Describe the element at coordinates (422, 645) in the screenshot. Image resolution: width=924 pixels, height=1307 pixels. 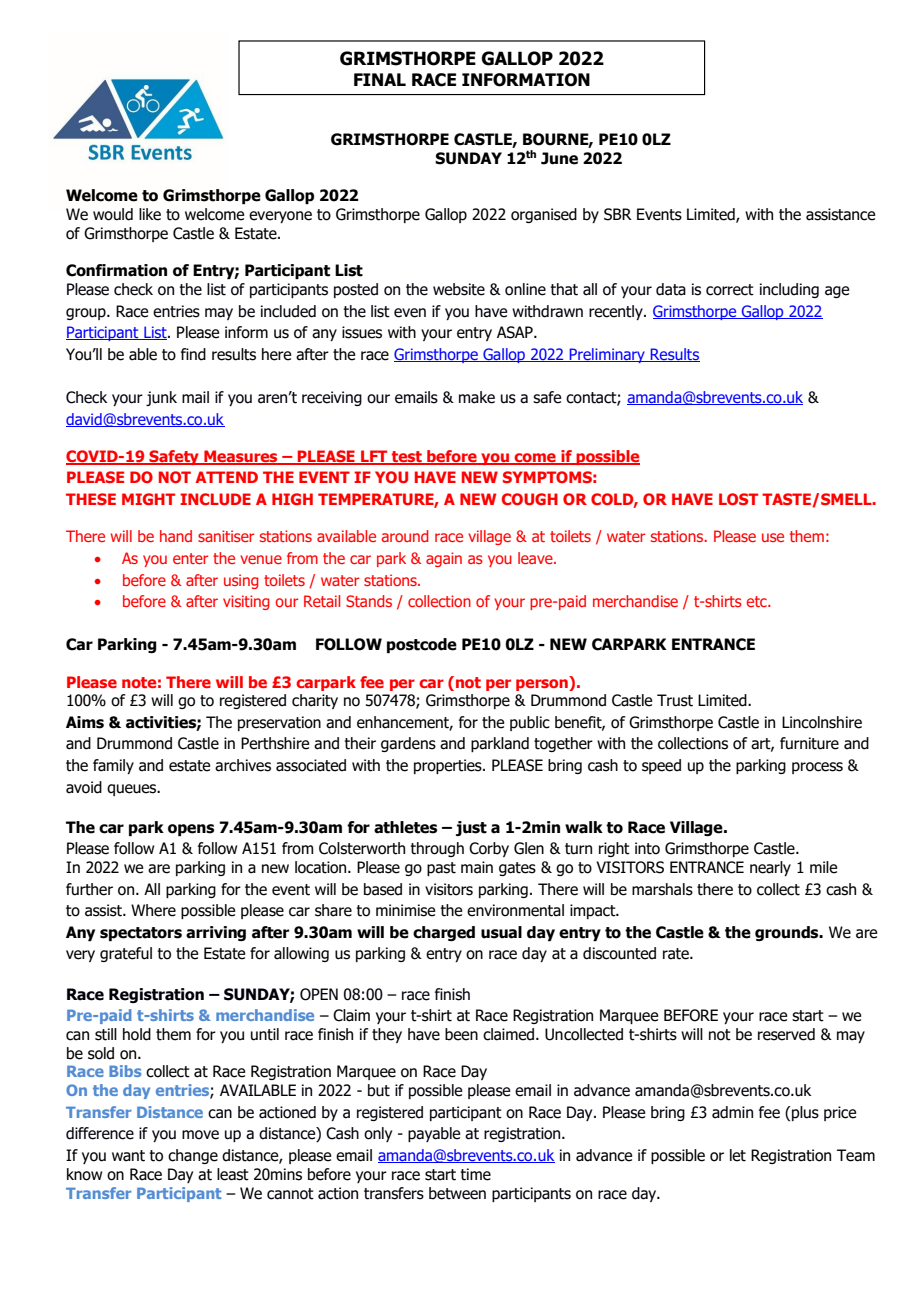
I see `postcode` at that location.
